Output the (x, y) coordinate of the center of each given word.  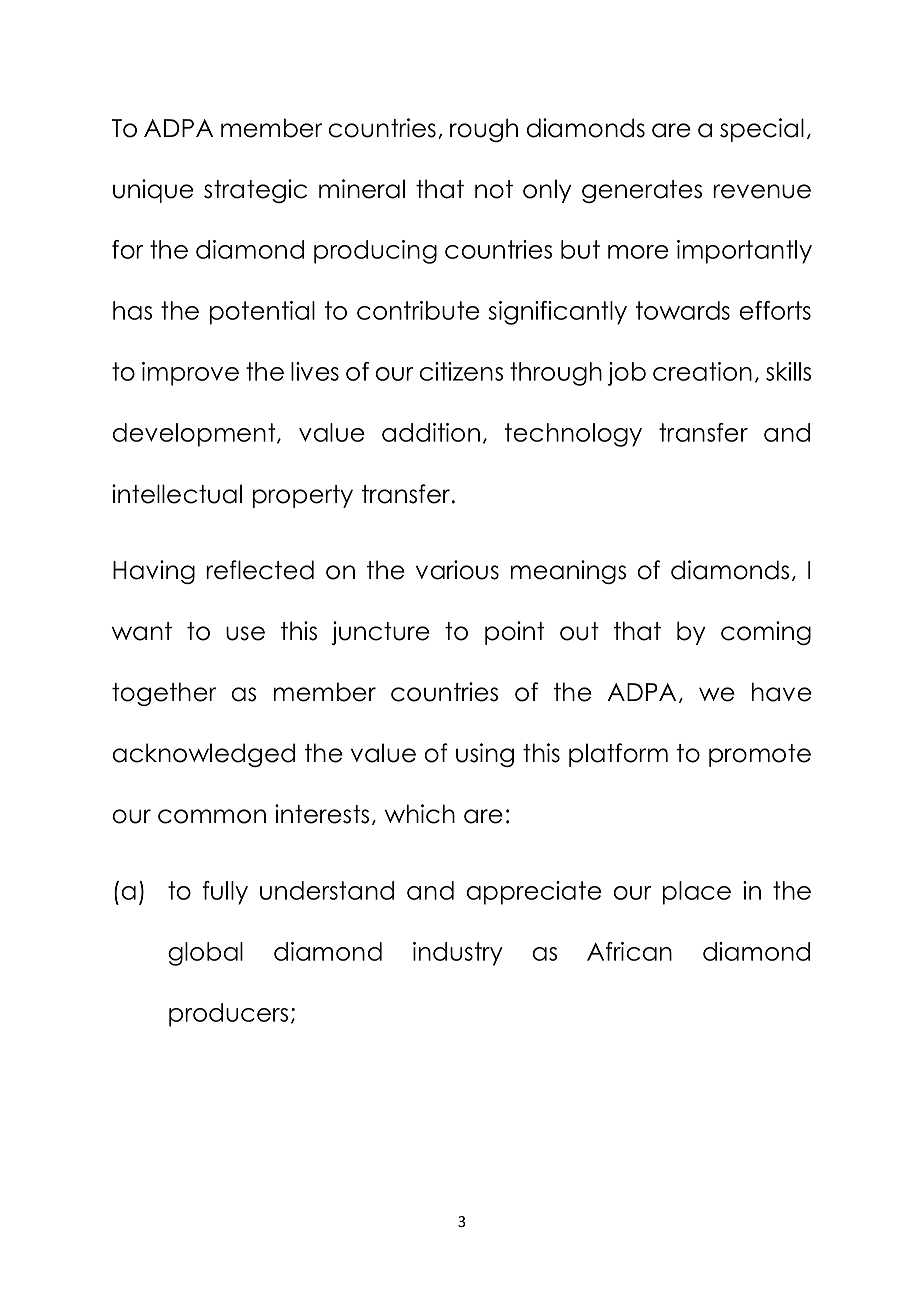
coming (766, 633)
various (457, 570)
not (494, 189)
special (762, 130)
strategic (255, 191)
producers (228, 1015)
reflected (260, 570)
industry (458, 954)
